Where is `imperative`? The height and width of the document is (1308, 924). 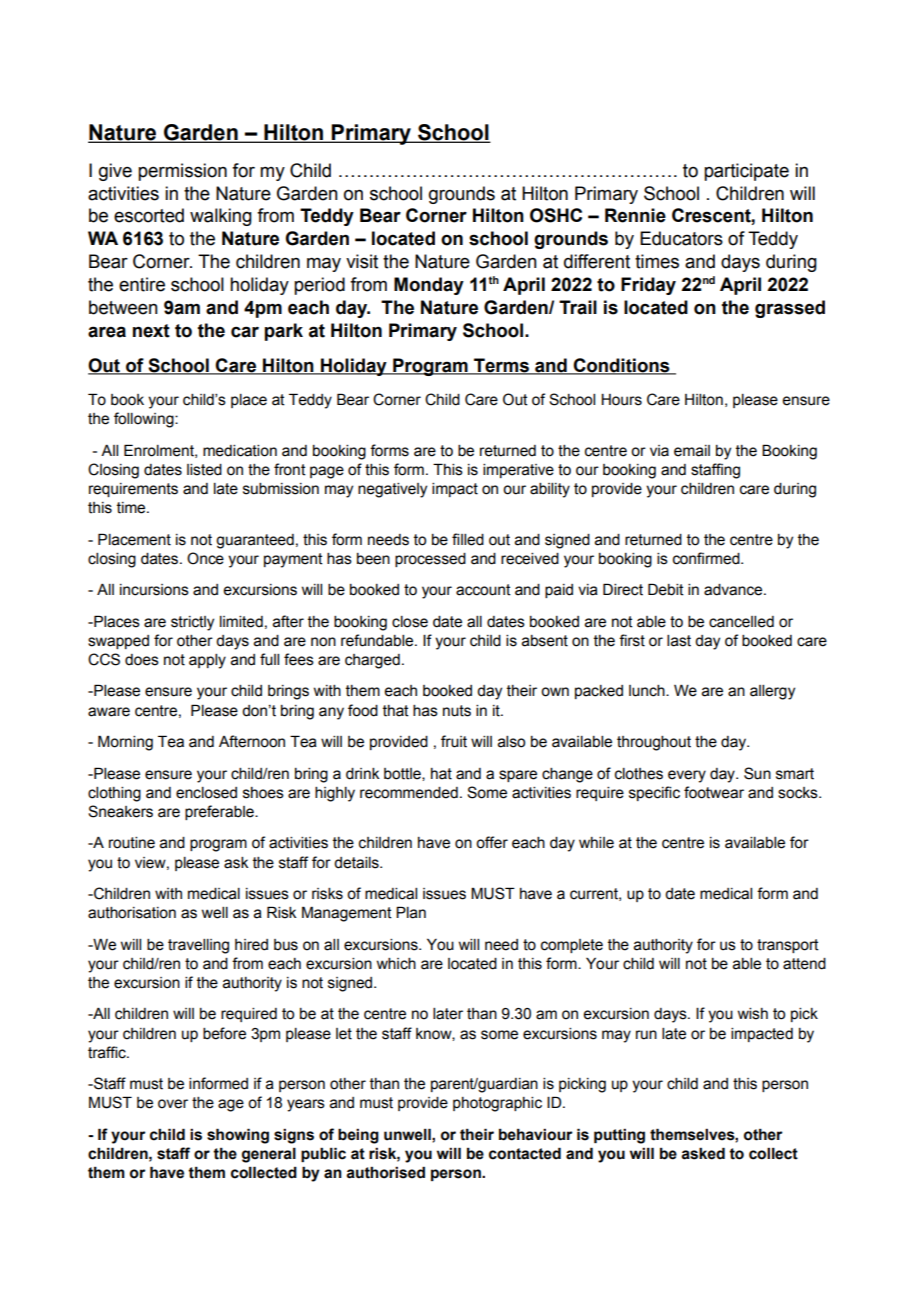 imperative is located at coordinates (518, 471).
